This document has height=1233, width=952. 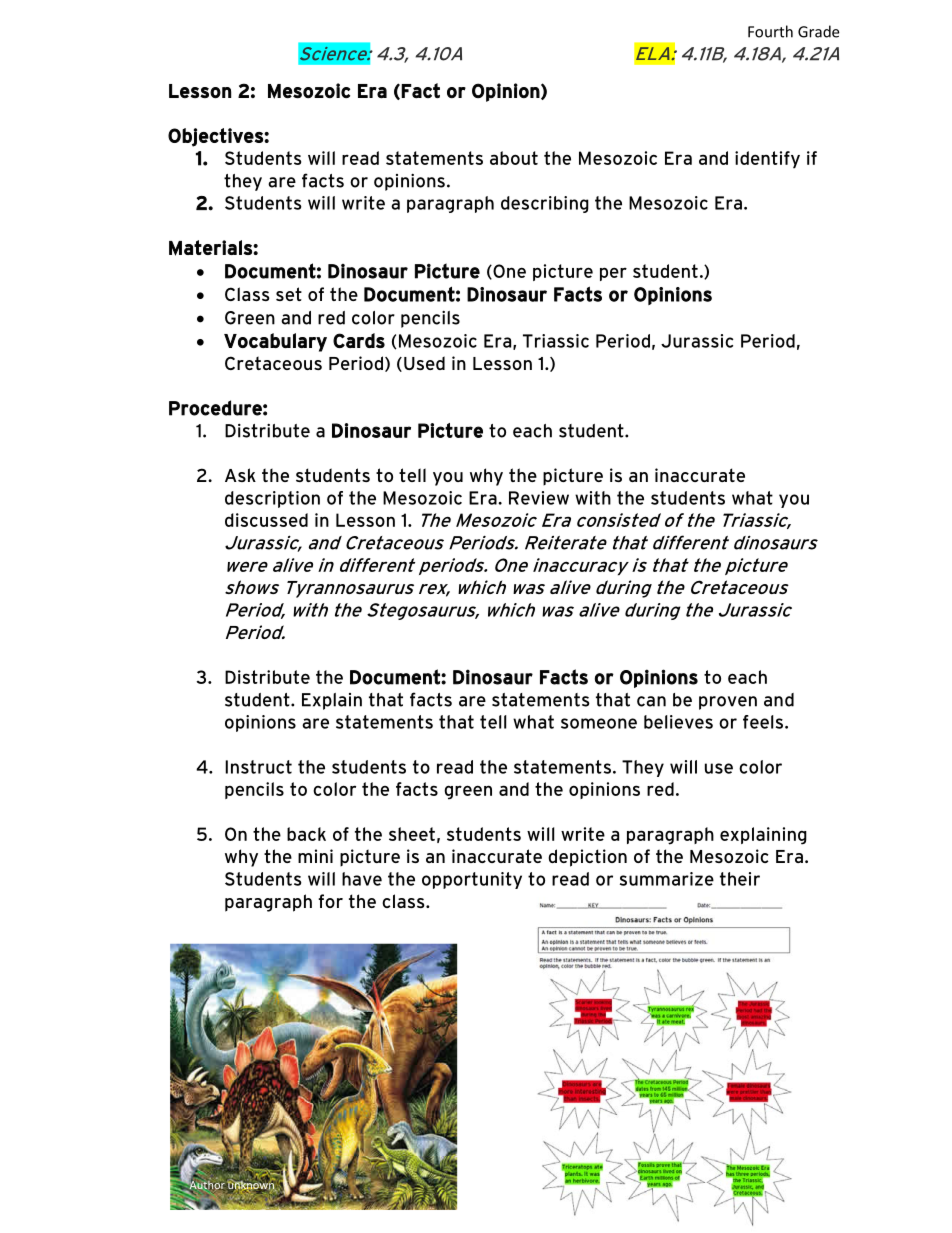 I want to click on about, so click(x=514, y=158).
